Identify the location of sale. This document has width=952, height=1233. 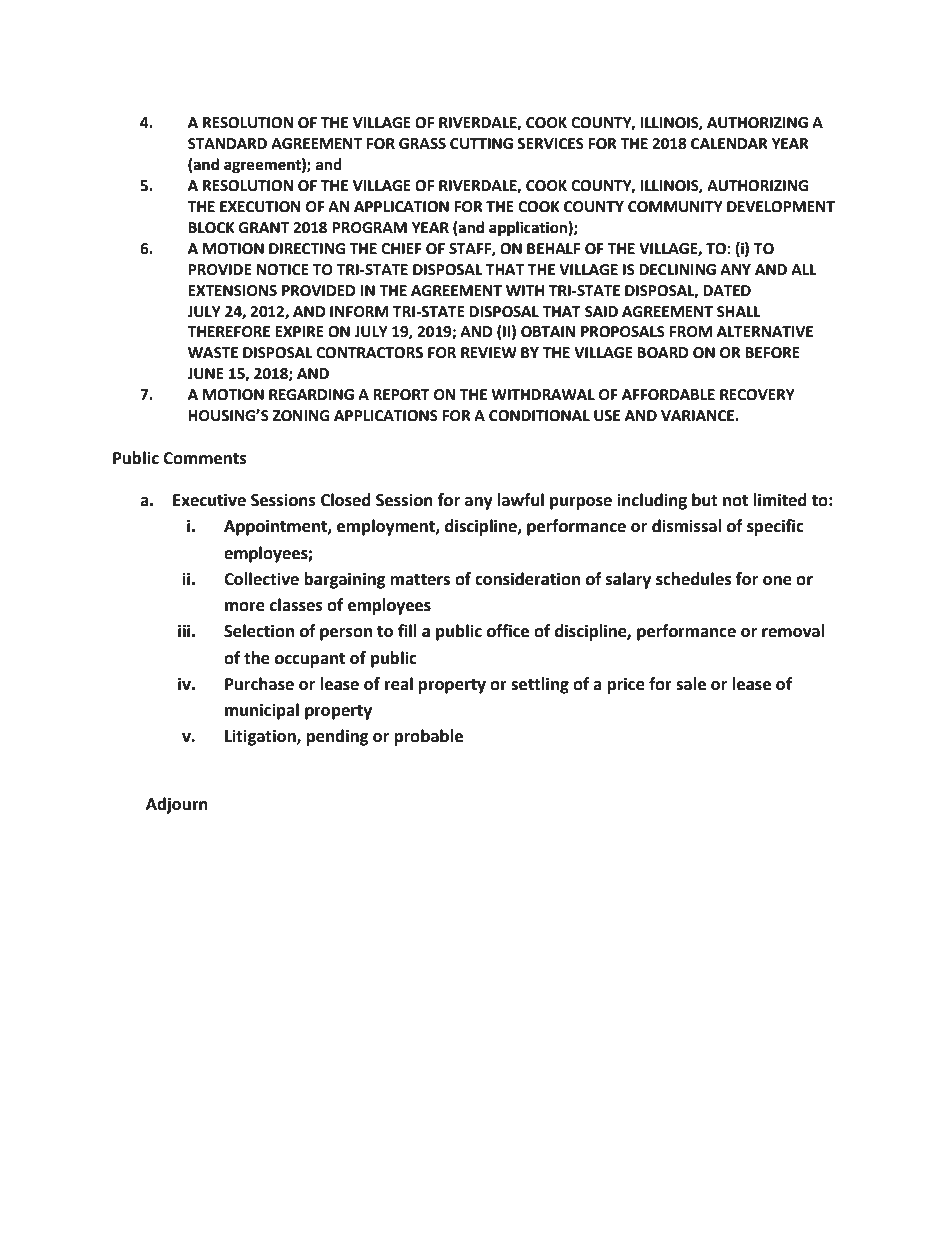
(691, 684).
